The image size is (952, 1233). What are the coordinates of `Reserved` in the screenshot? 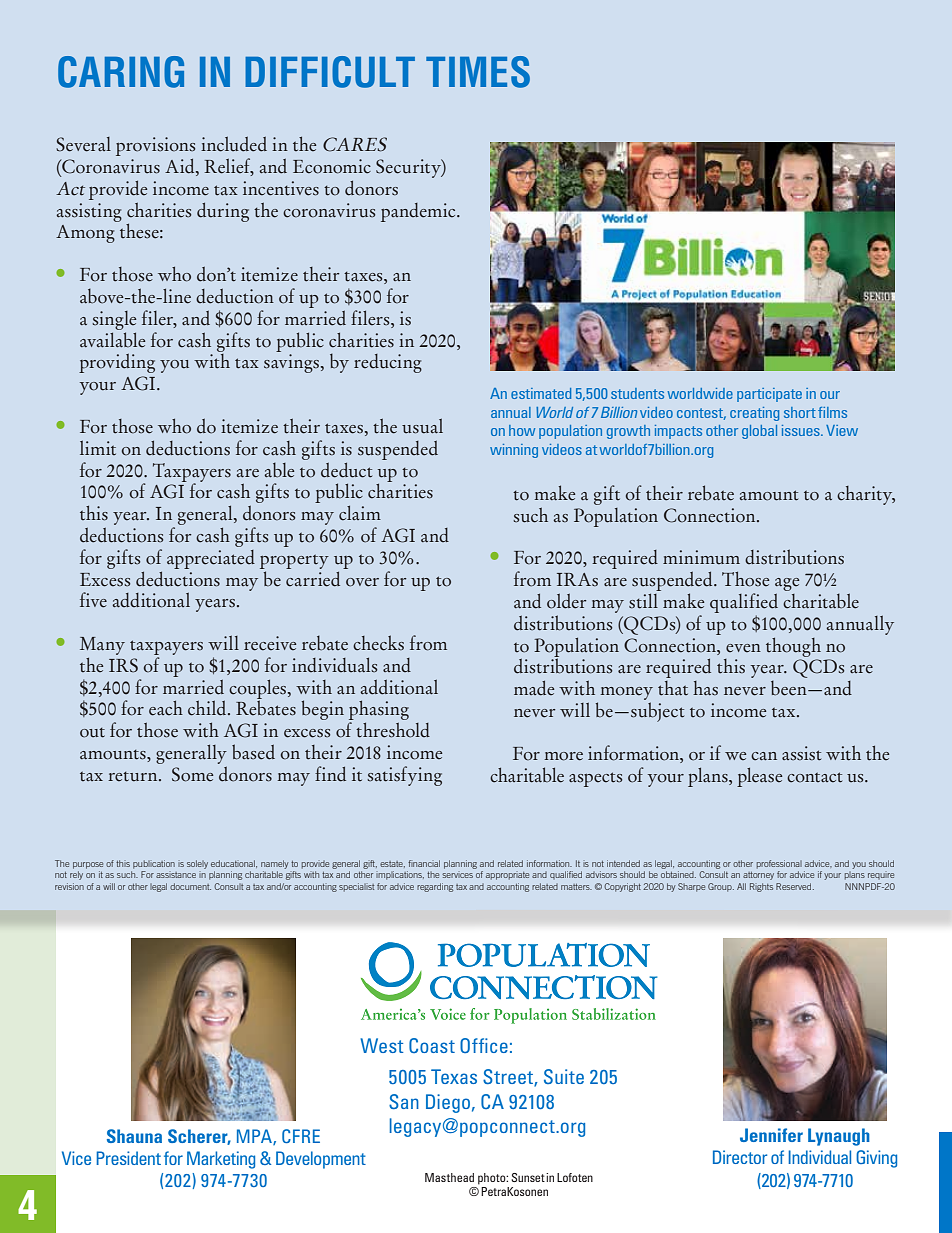 It's located at (795, 886).
